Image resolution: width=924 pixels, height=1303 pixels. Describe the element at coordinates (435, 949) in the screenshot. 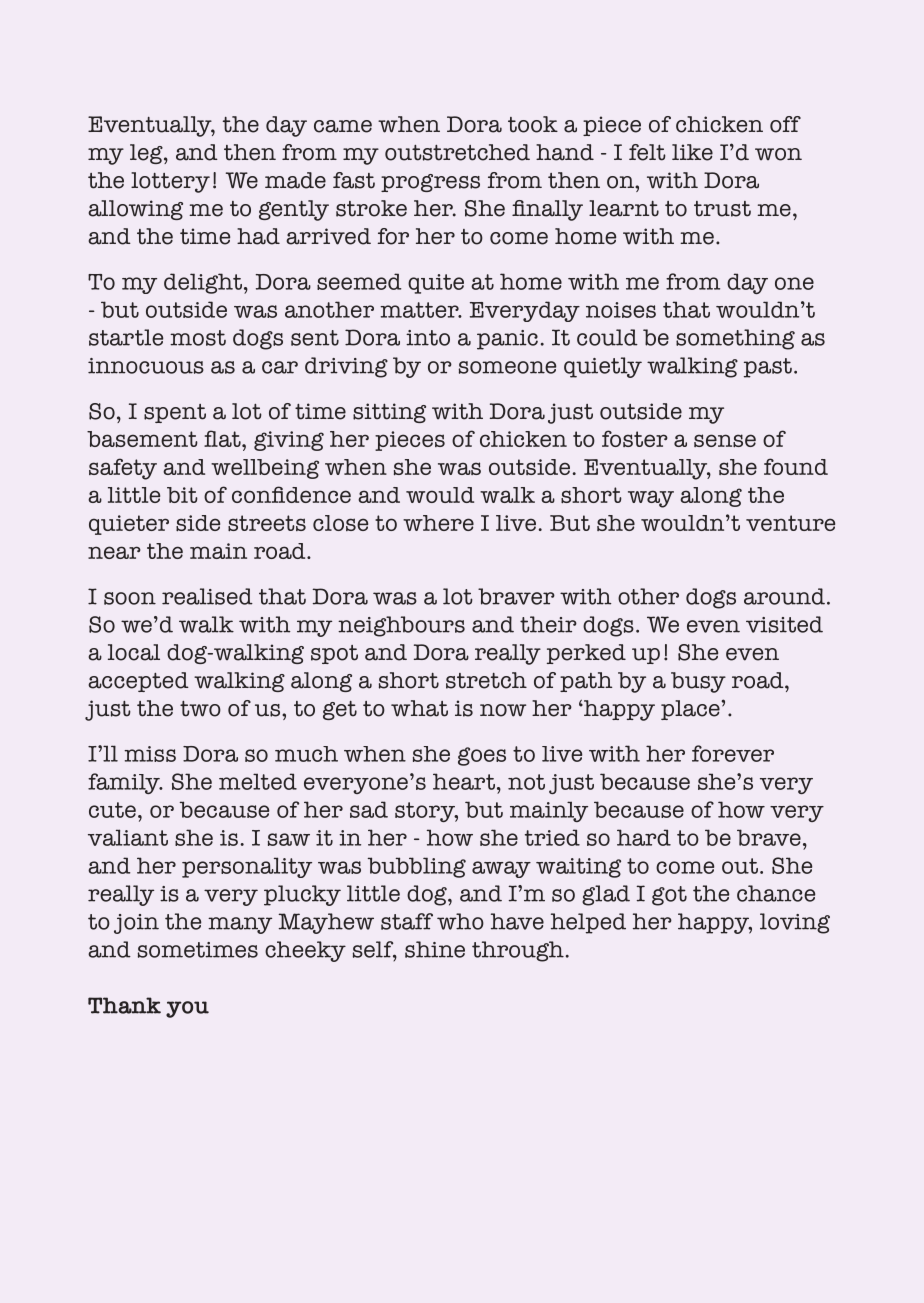

I see `shine` at that location.
